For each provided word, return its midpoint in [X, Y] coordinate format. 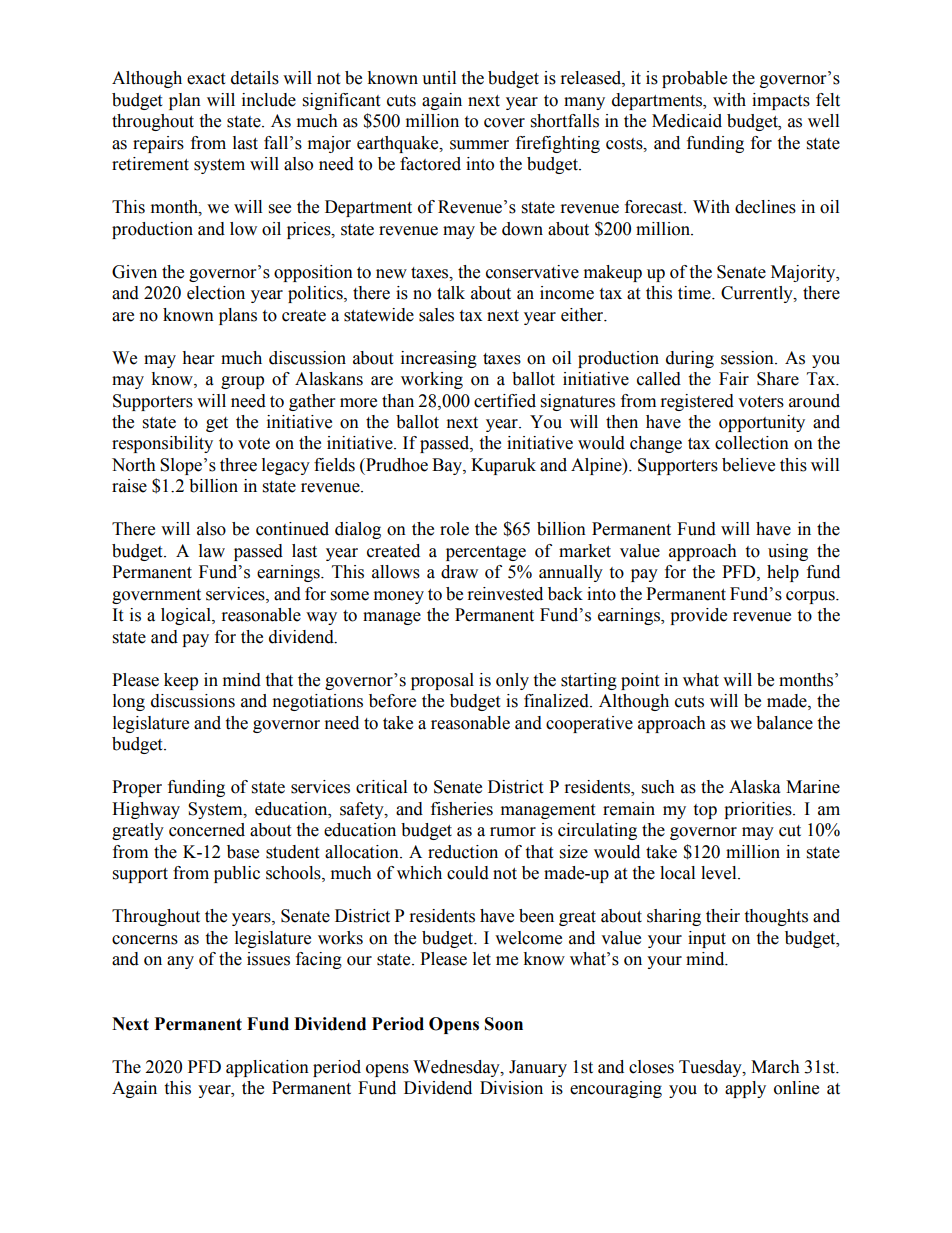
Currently [758, 294]
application [267, 1068]
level [720, 873]
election [216, 293]
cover [504, 123]
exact [206, 79]
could [468, 873]
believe [748, 465]
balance [784, 723]
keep [181, 681]
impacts [781, 101]
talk [451, 293]
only [512, 681]
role [454, 529]
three [238, 465]
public [237, 874]
